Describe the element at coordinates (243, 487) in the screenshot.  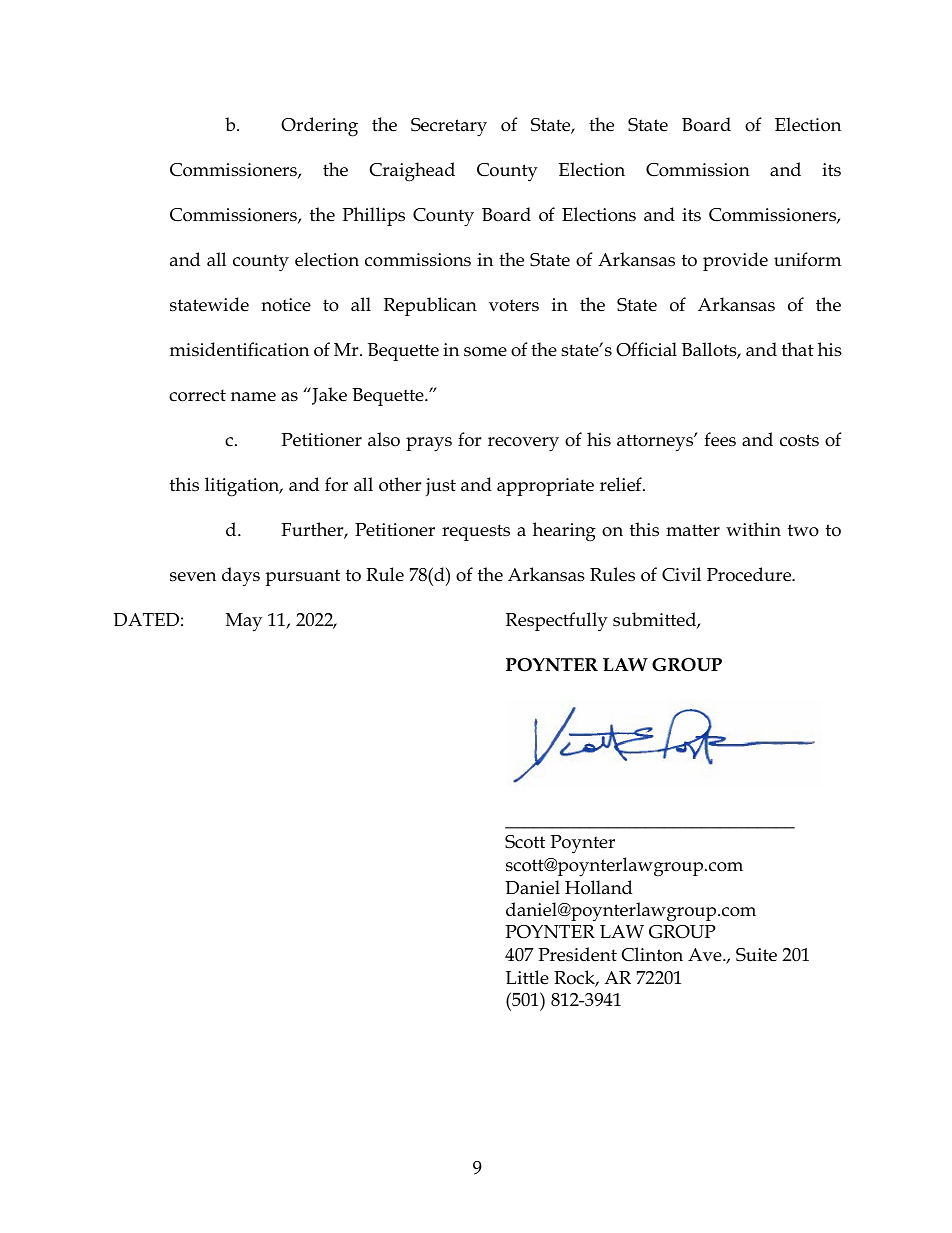
I see `litigation` at that location.
